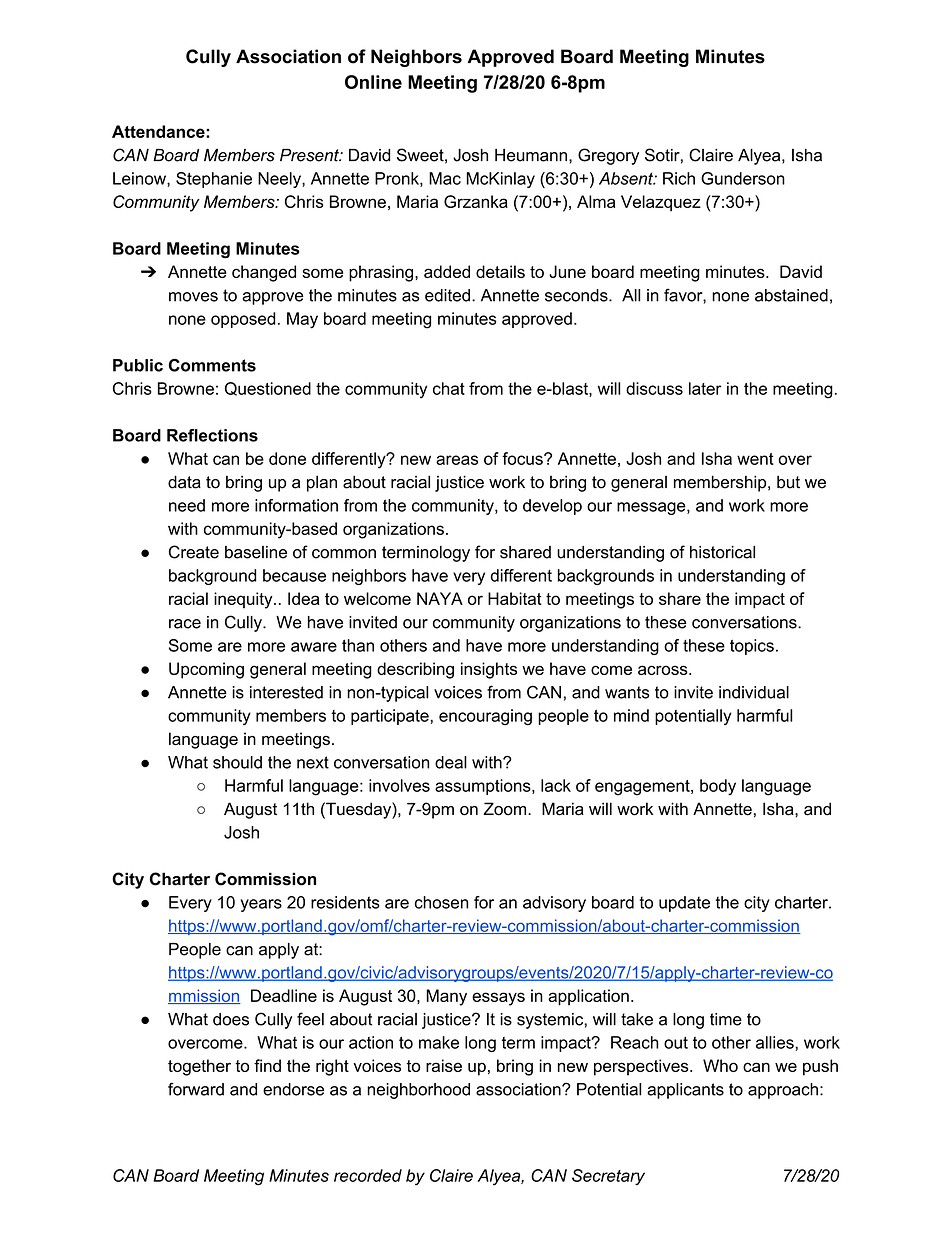 The width and height of the screenshot is (952, 1233). I want to click on Stephanie, so click(214, 180).
